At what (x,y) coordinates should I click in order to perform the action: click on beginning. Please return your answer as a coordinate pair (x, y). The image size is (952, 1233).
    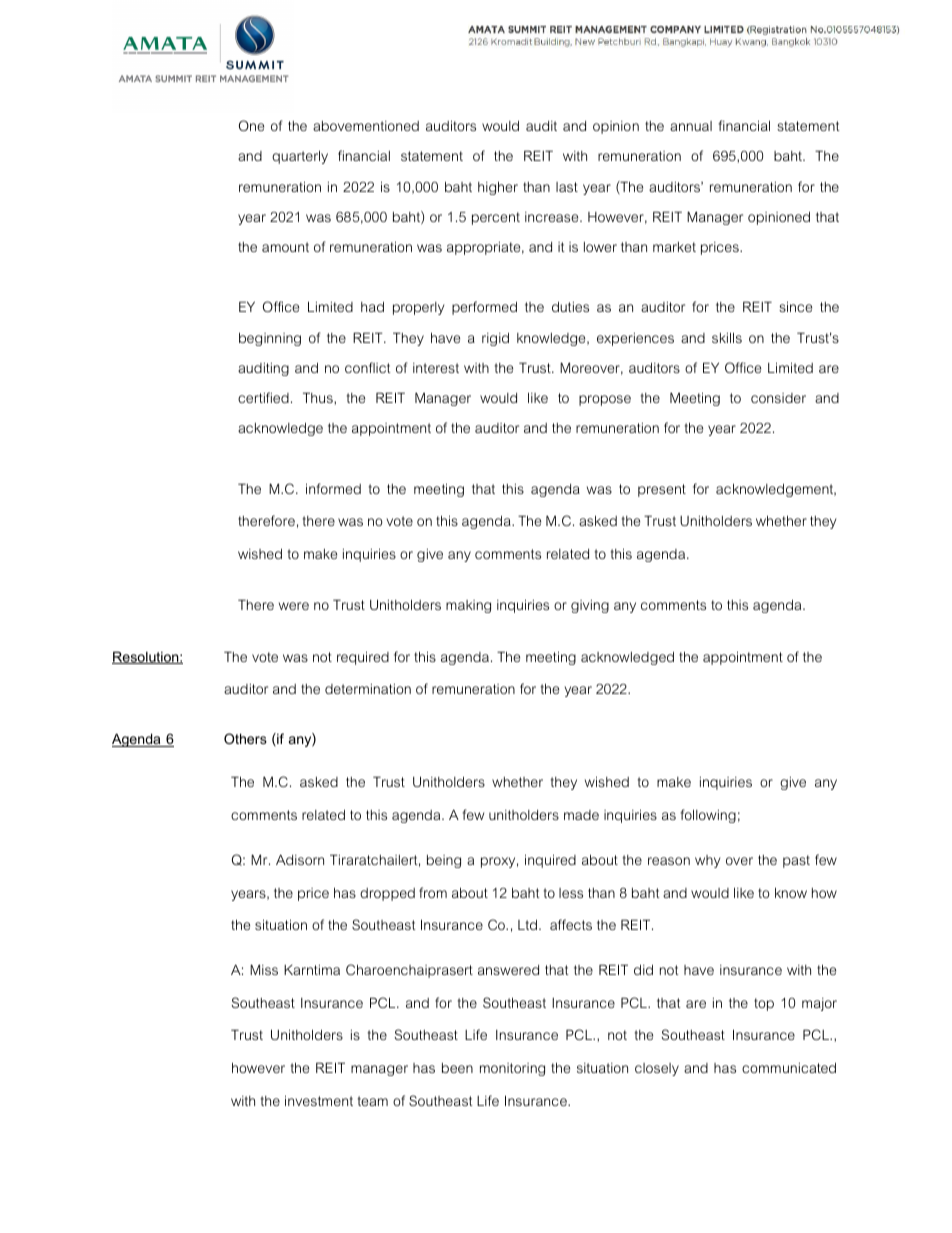
    Looking at the image, I should click on (270, 339).
